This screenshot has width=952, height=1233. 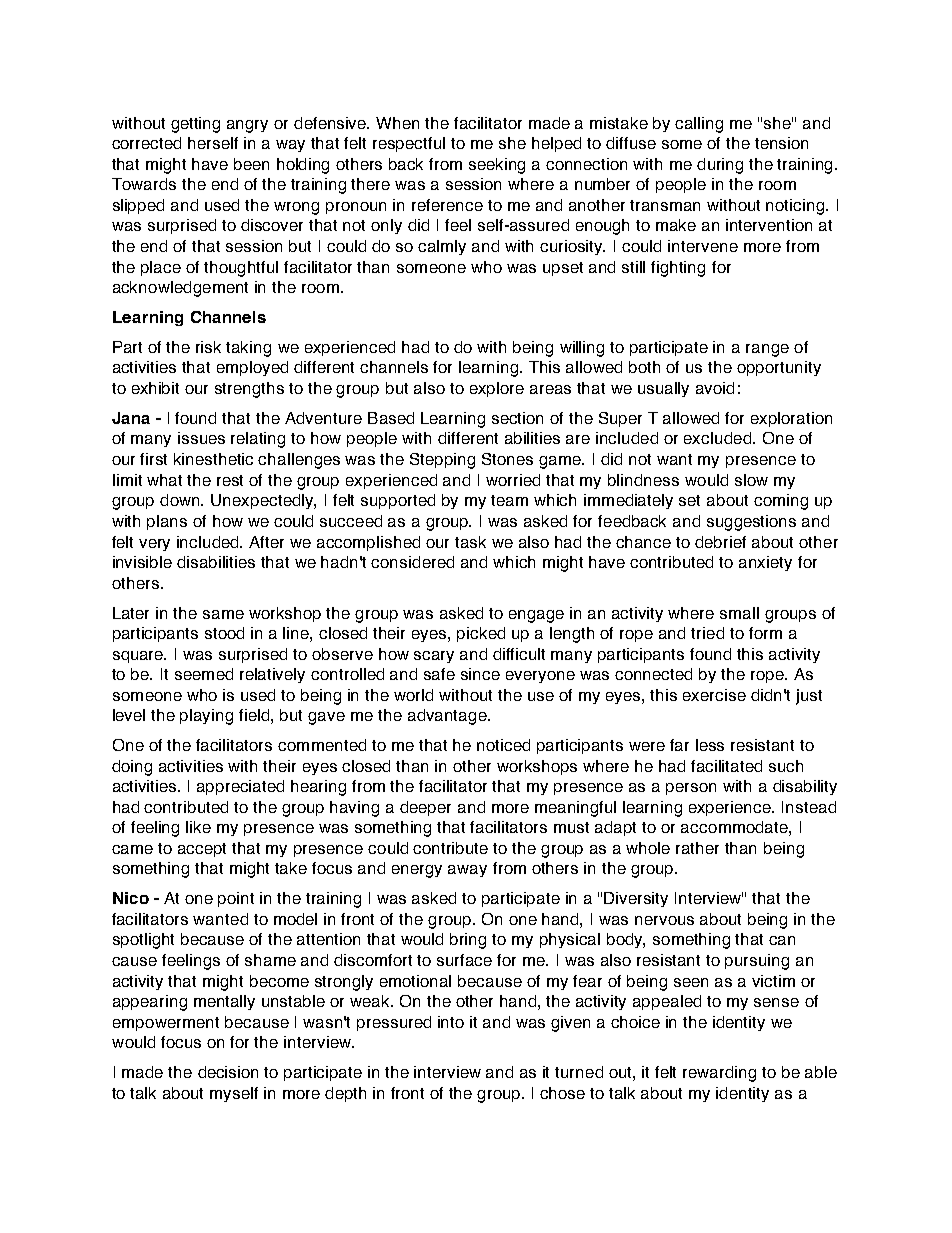 What do you see at coordinates (503, 745) in the screenshot?
I see `noticed` at bounding box center [503, 745].
